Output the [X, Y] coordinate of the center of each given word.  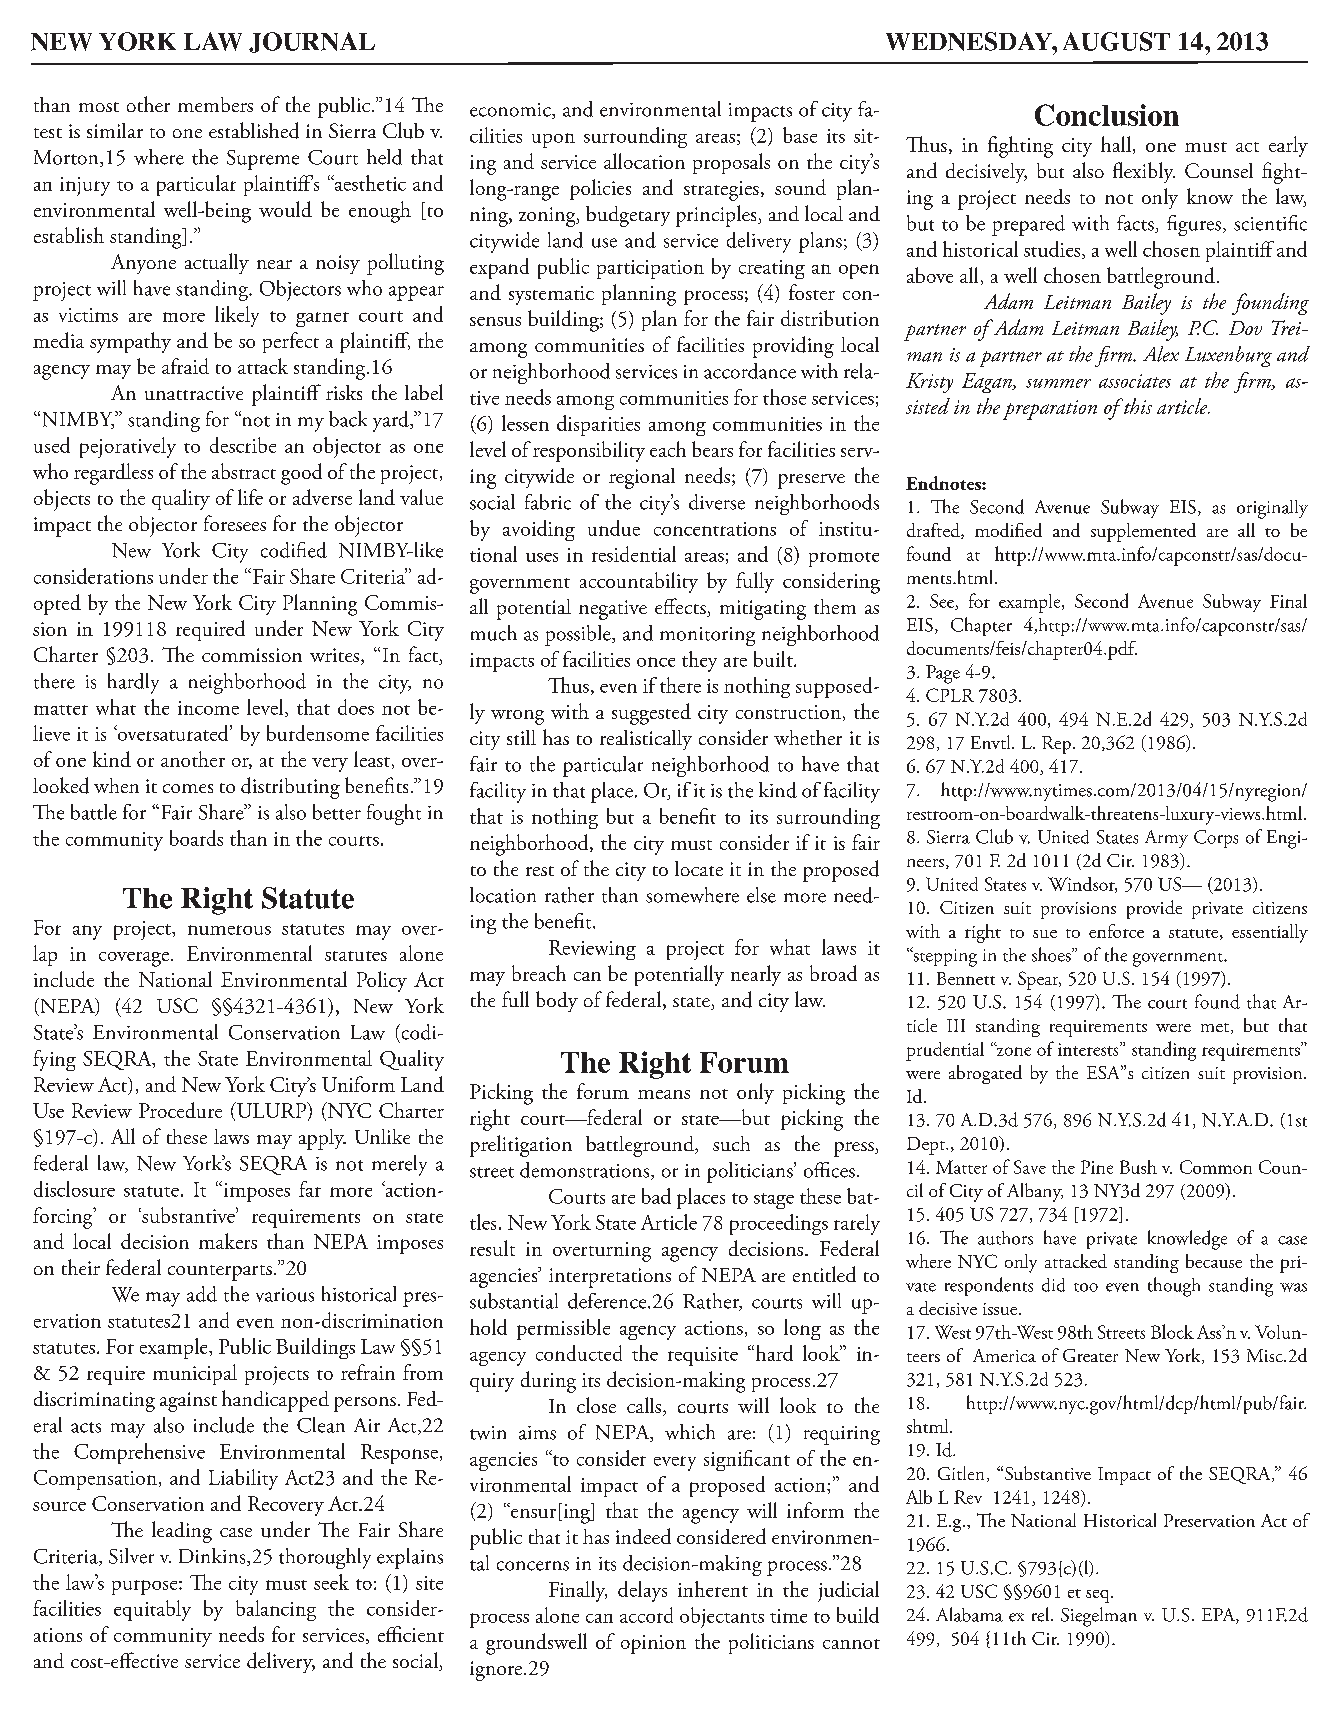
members [215, 104]
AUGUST [1116, 41]
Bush [1138, 1167]
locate [699, 868]
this [1137, 406]
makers [228, 1241]
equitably [152, 1610]
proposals [731, 163]
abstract [244, 471]
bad [656, 1196]
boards [196, 838]
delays [642, 1591]
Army [1166, 839]
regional [642, 478]
